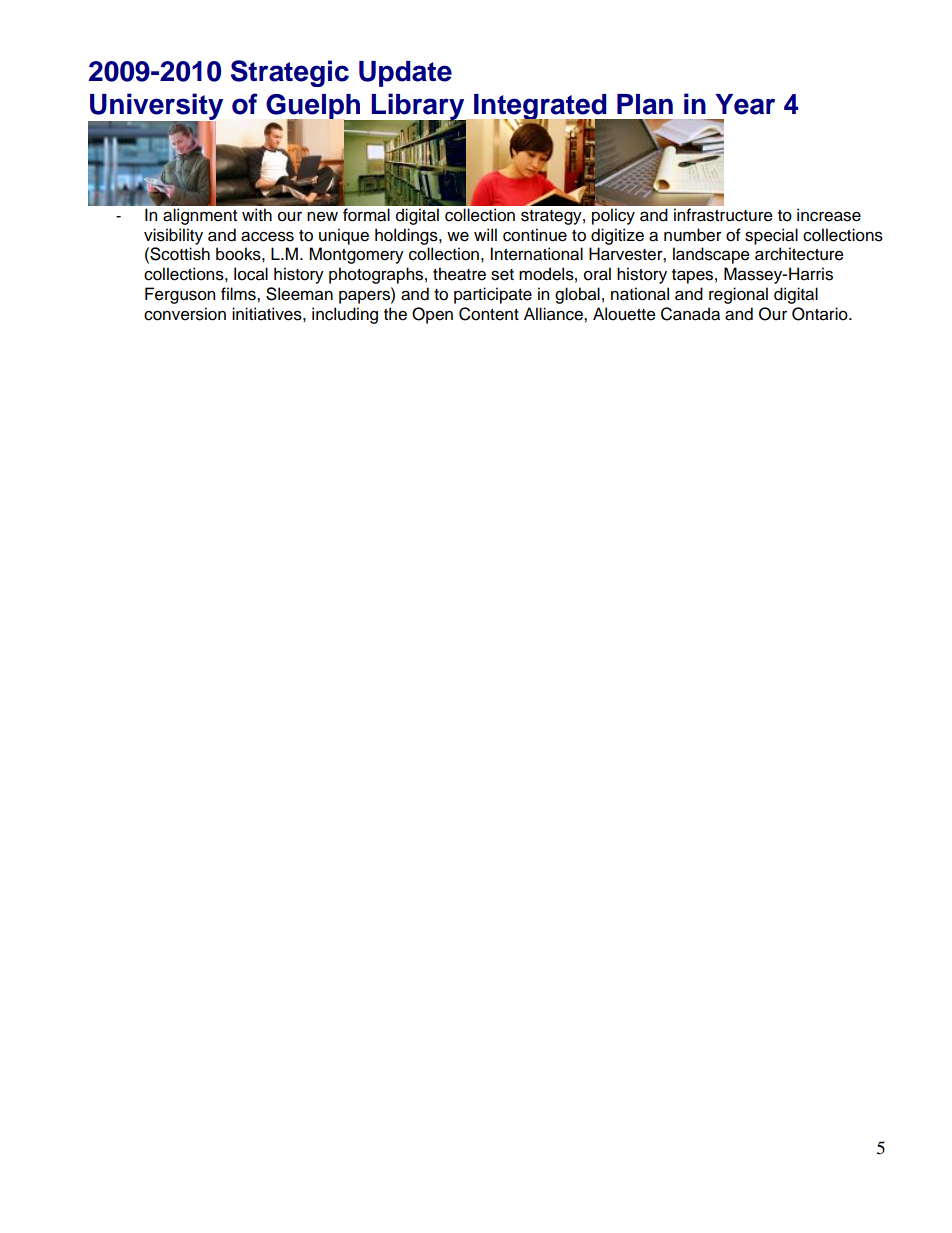  I want to click on Strategic, so click(290, 73).
